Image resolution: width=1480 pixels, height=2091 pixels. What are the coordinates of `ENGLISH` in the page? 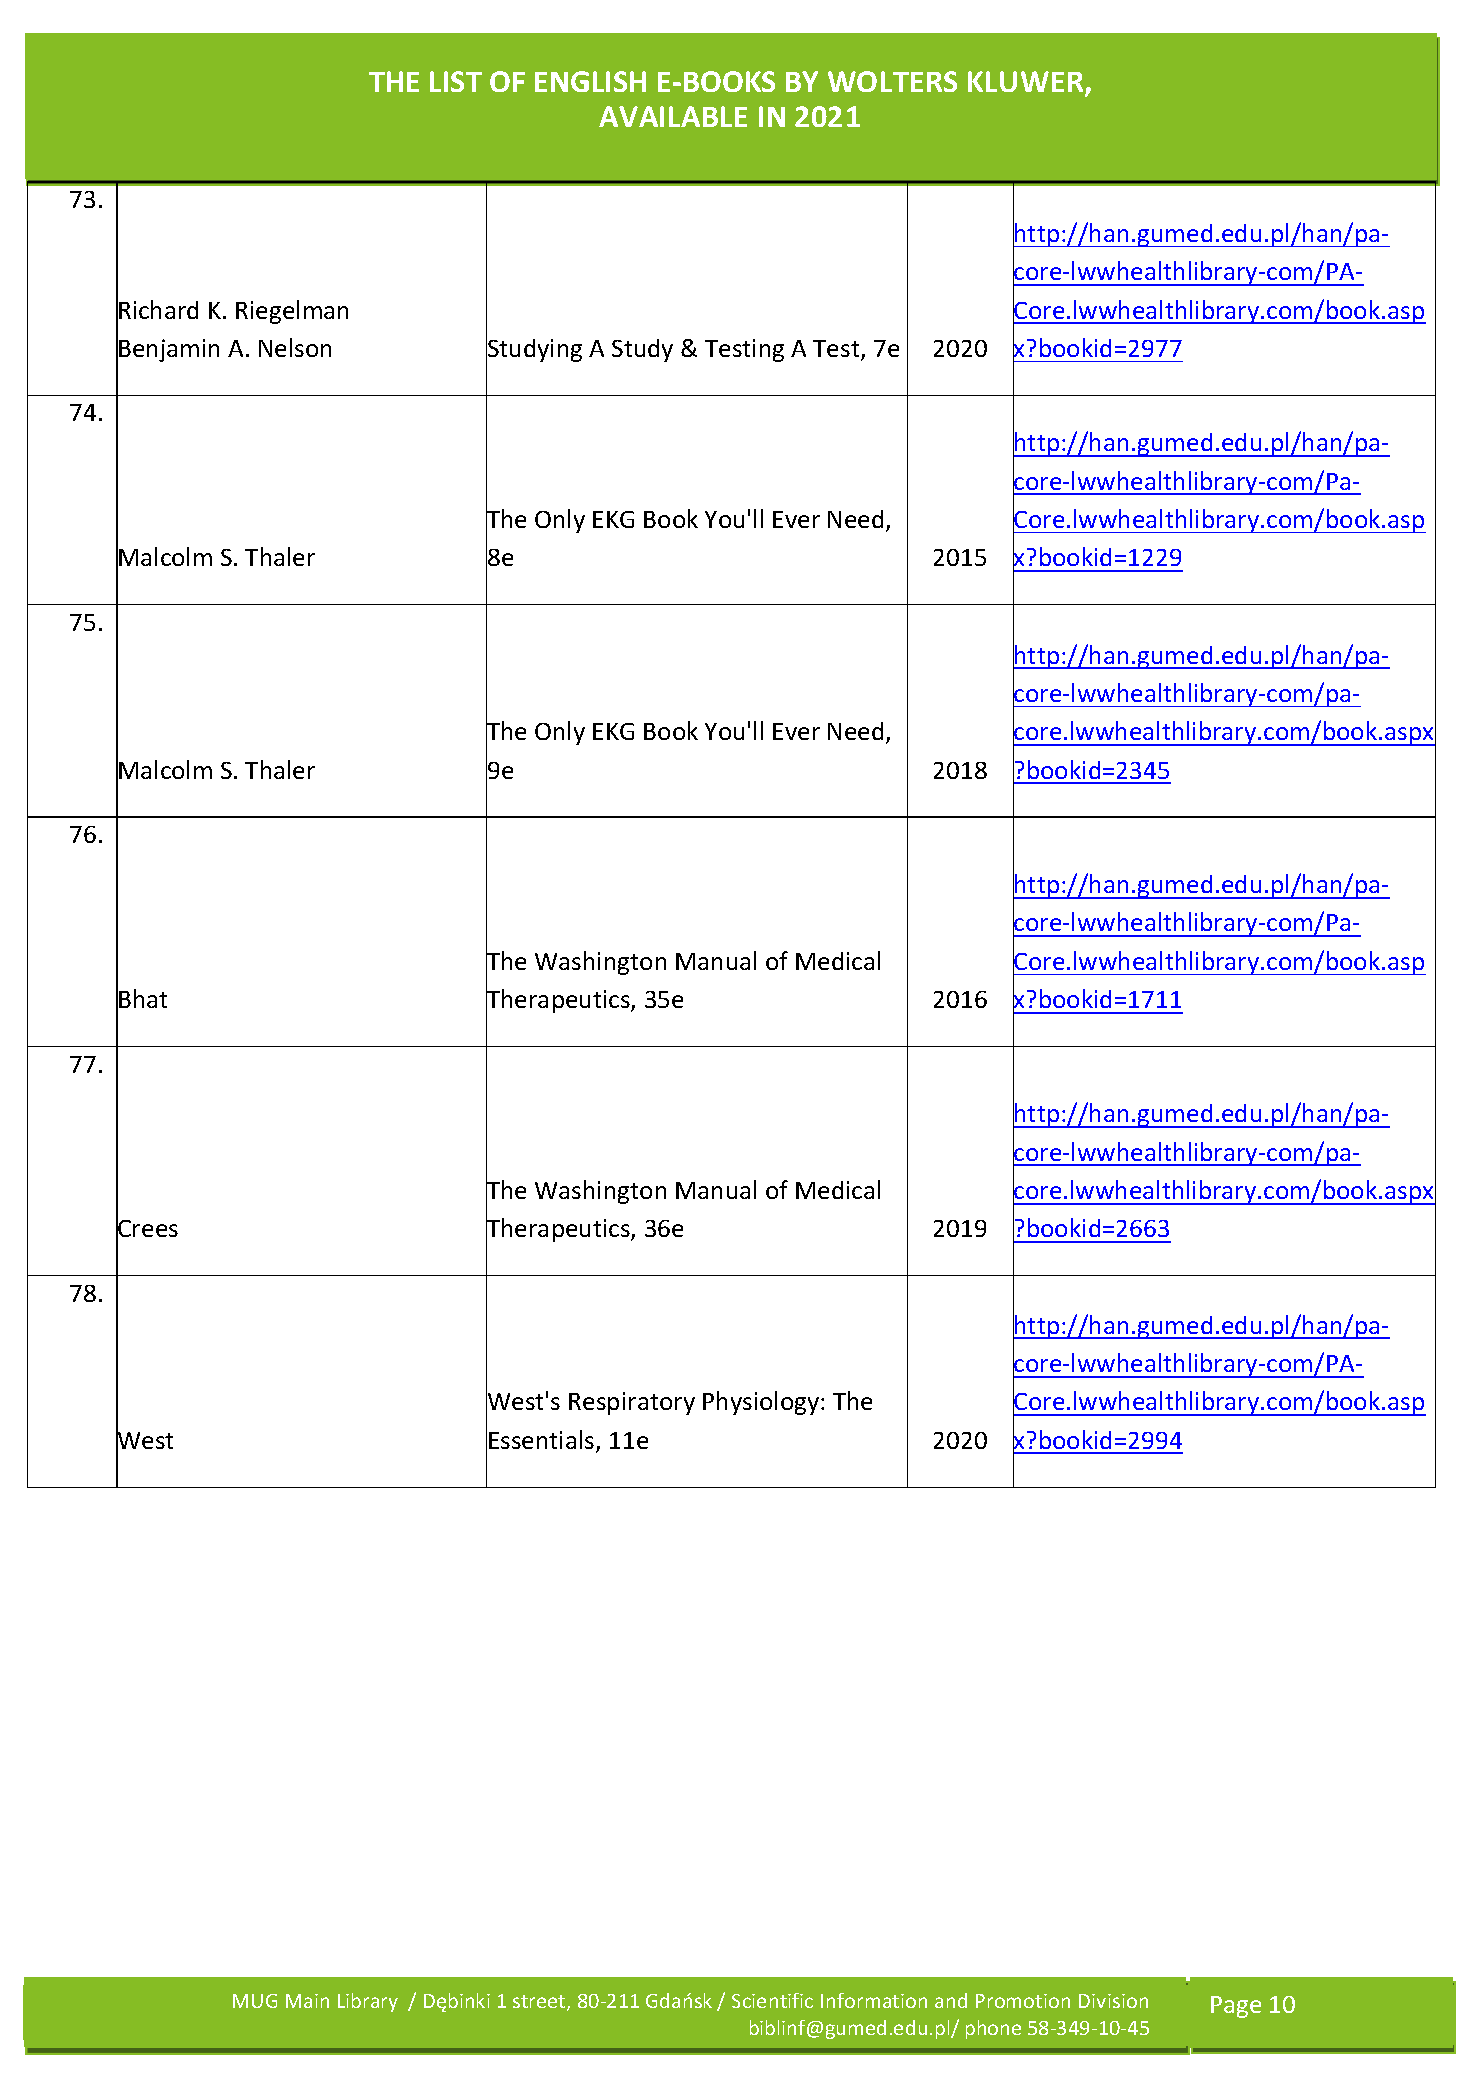 It's located at (590, 81).
